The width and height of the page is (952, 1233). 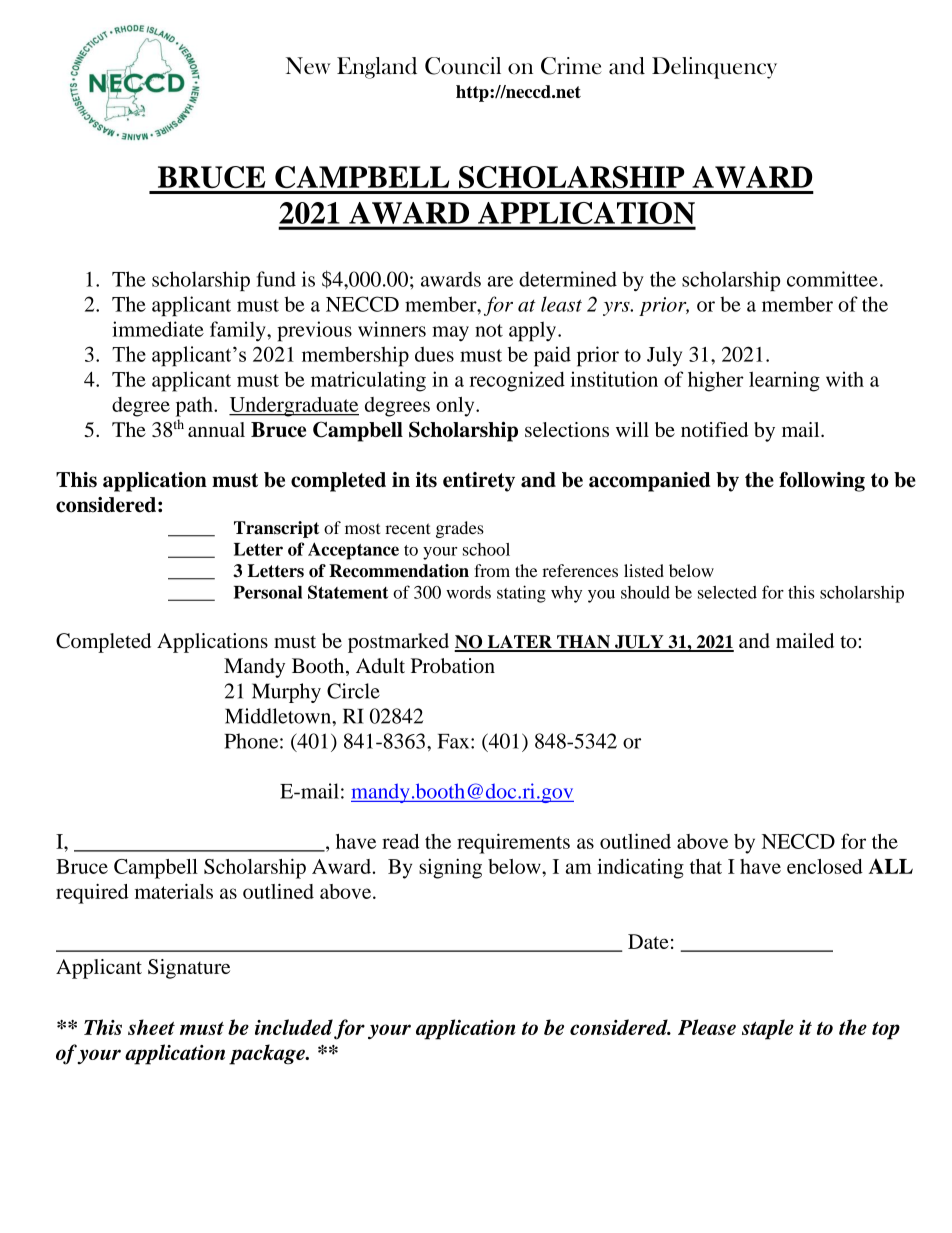 What do you see at coordinates (151, 1027) in the page?
I see `sheet` at bounding box center [151, 1027].
